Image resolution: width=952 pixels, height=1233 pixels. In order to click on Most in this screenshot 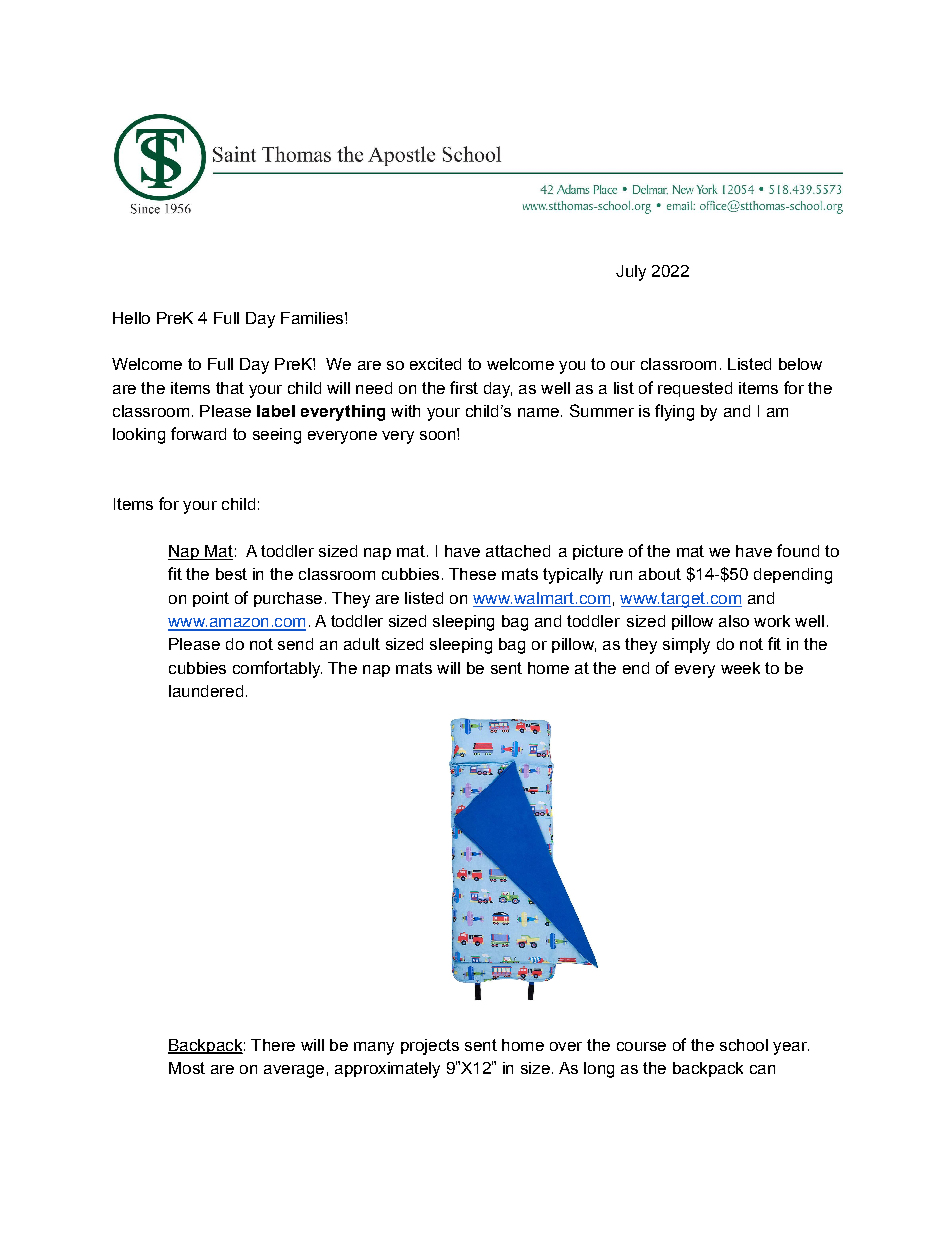, I will do `click(187, 1068)`.
